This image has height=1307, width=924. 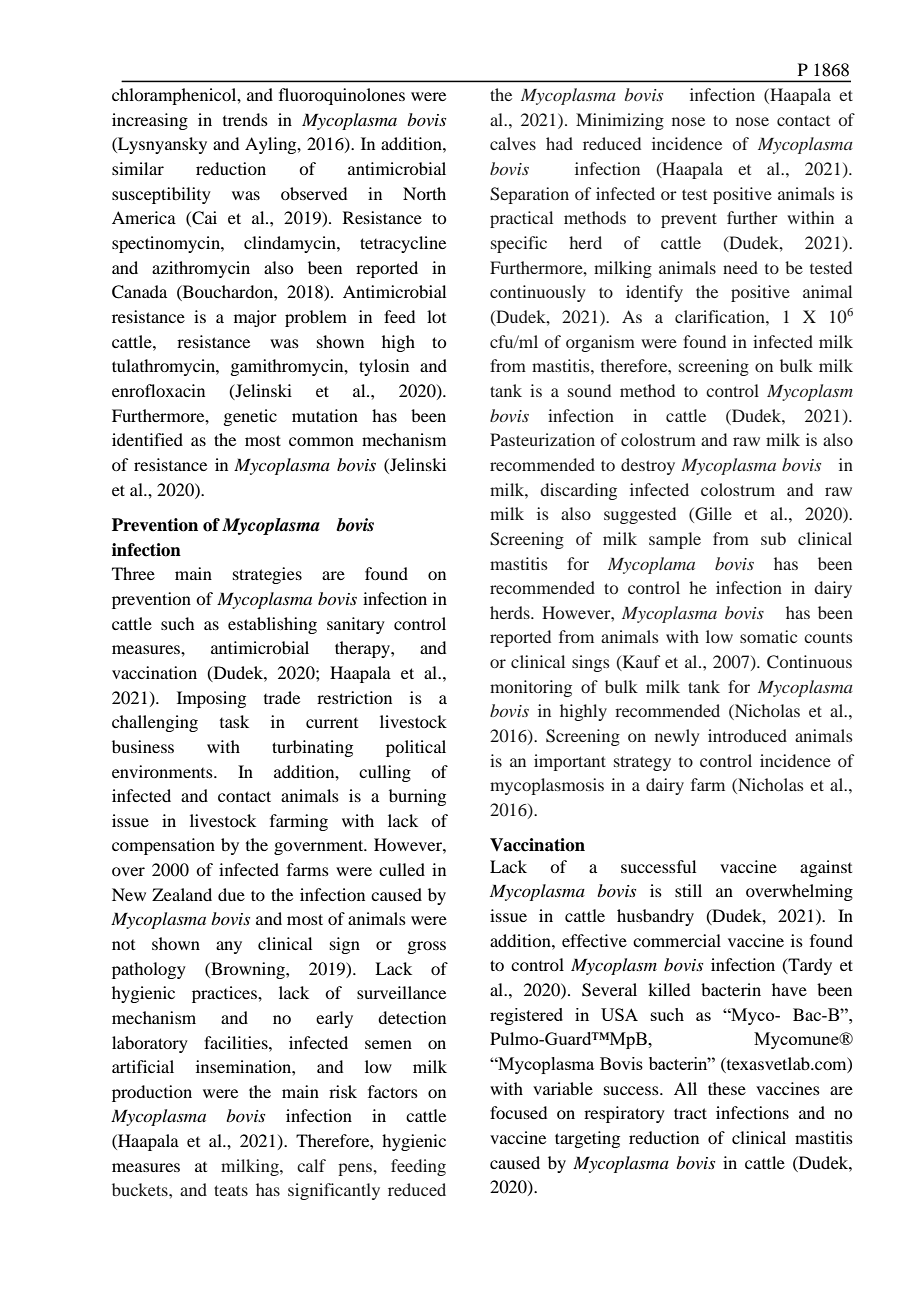 What do you see at coordinates (747, 735) in the image?
I see `introduced` at bounding box center [747, 735].
